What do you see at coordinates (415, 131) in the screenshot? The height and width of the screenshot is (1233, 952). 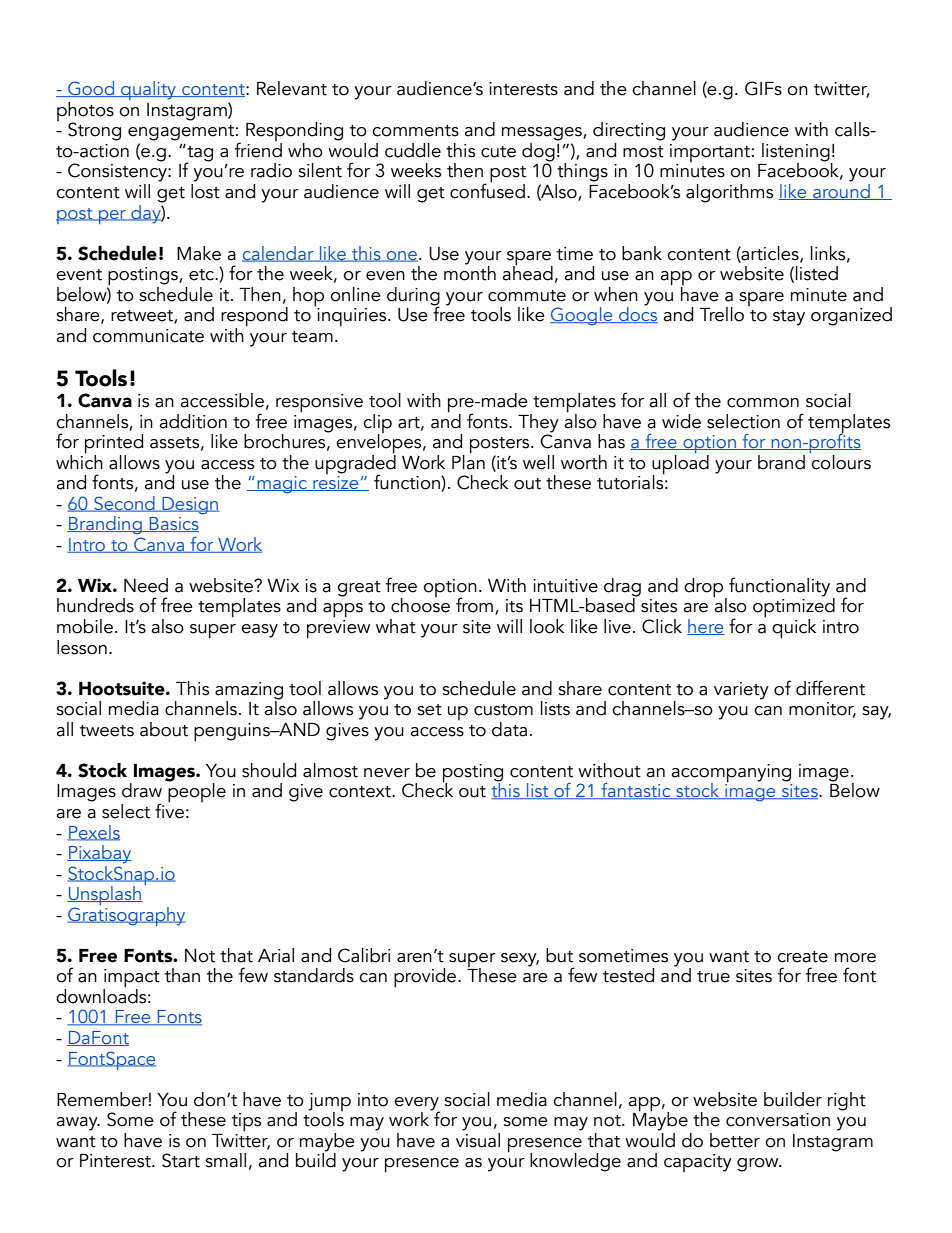 I see `comments` at bounding box center [415, 131].
